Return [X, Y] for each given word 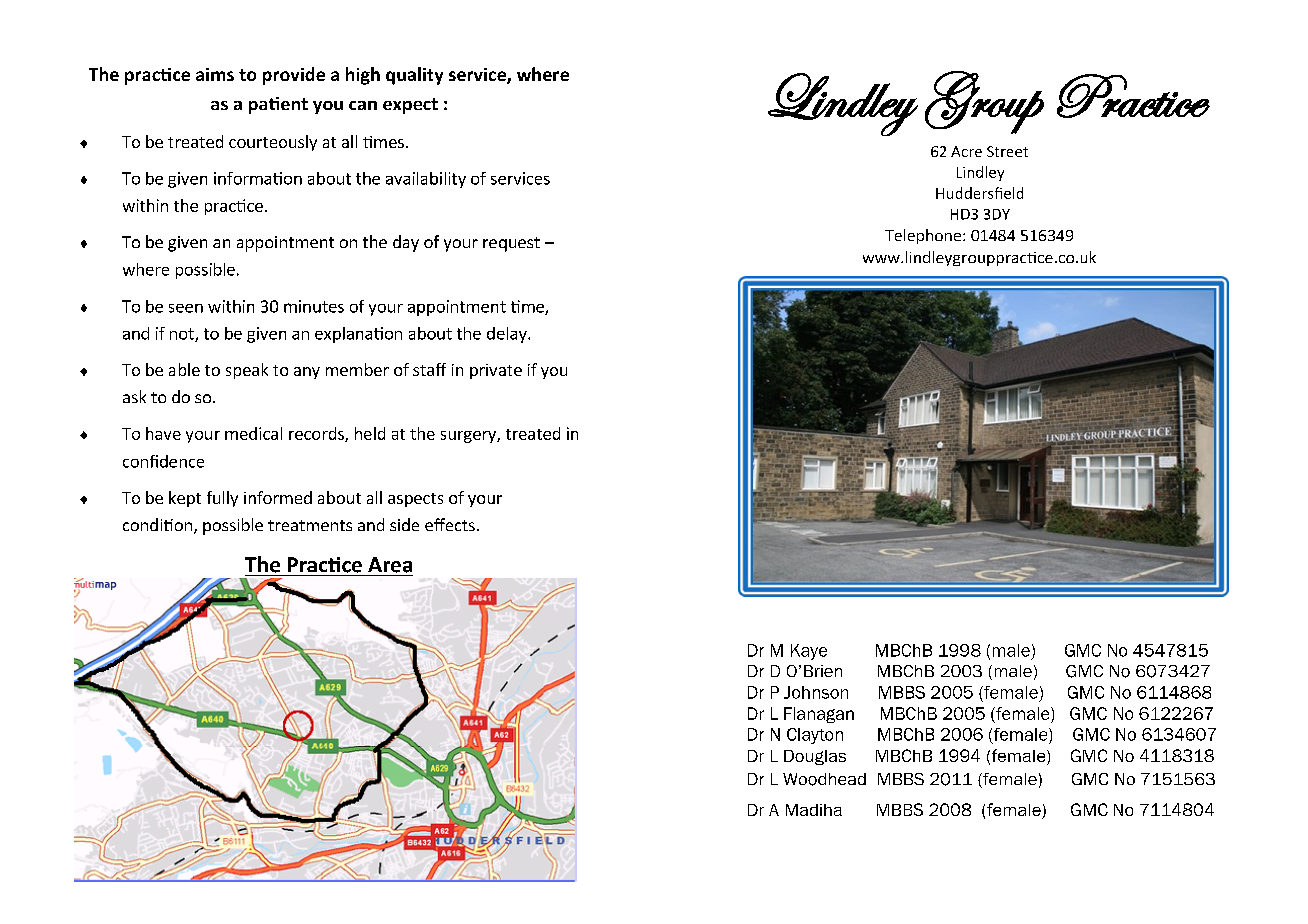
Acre [966, 151]
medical [253, 433]
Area [390, 565]
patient [278, 105]
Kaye [809, 652]
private [496, 371]
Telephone [923, 236]
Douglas [815, 757]
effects [450, 524]
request [511, 244]
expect [410, 106]
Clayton [815, 736]
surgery [469, 437]
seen [186, 308]
